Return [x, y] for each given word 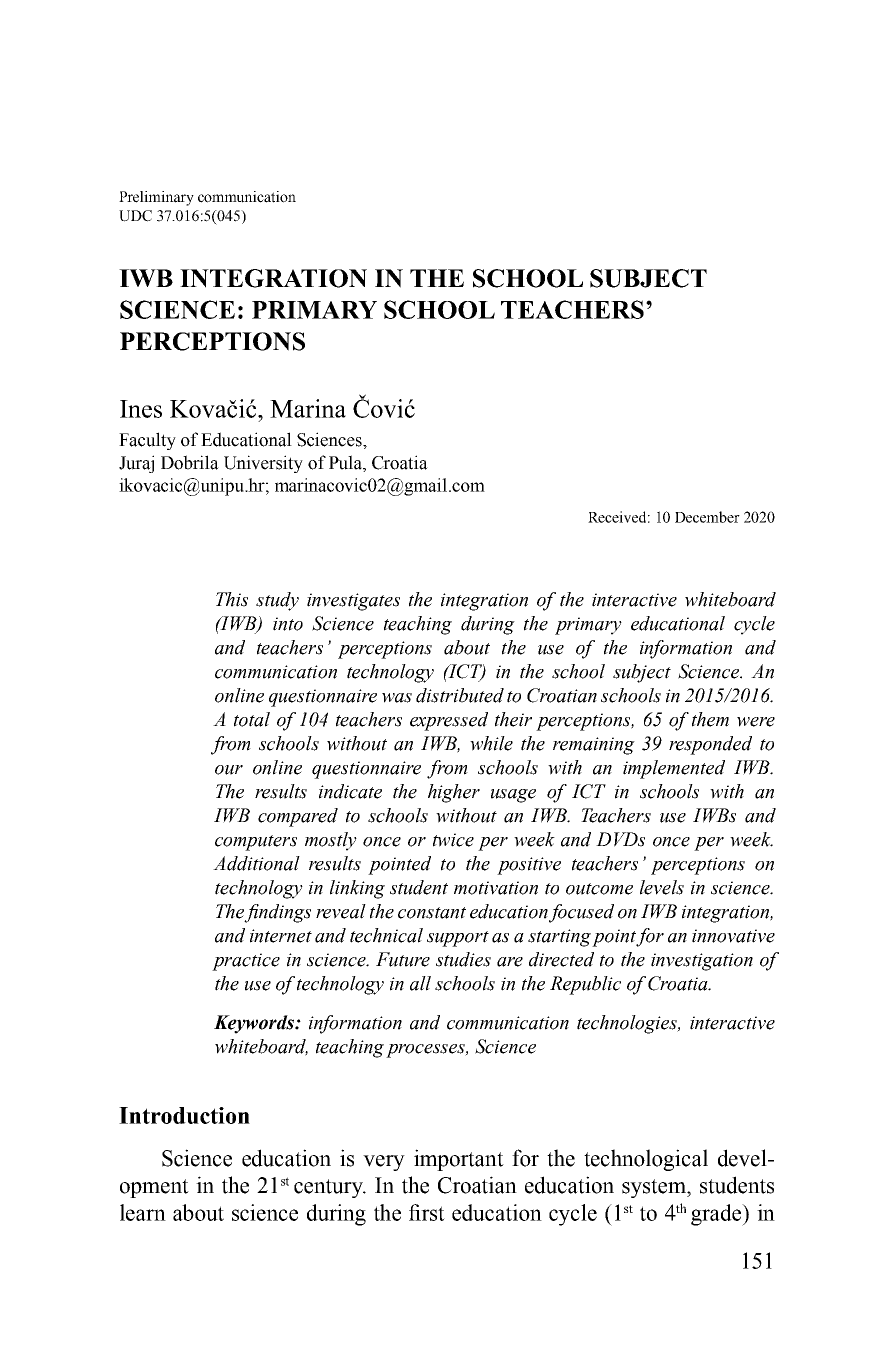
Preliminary [156, 198]
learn [143, 1212]
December [707, 517]
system [655, 1188]
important [459, 1160]
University [263, 464]
